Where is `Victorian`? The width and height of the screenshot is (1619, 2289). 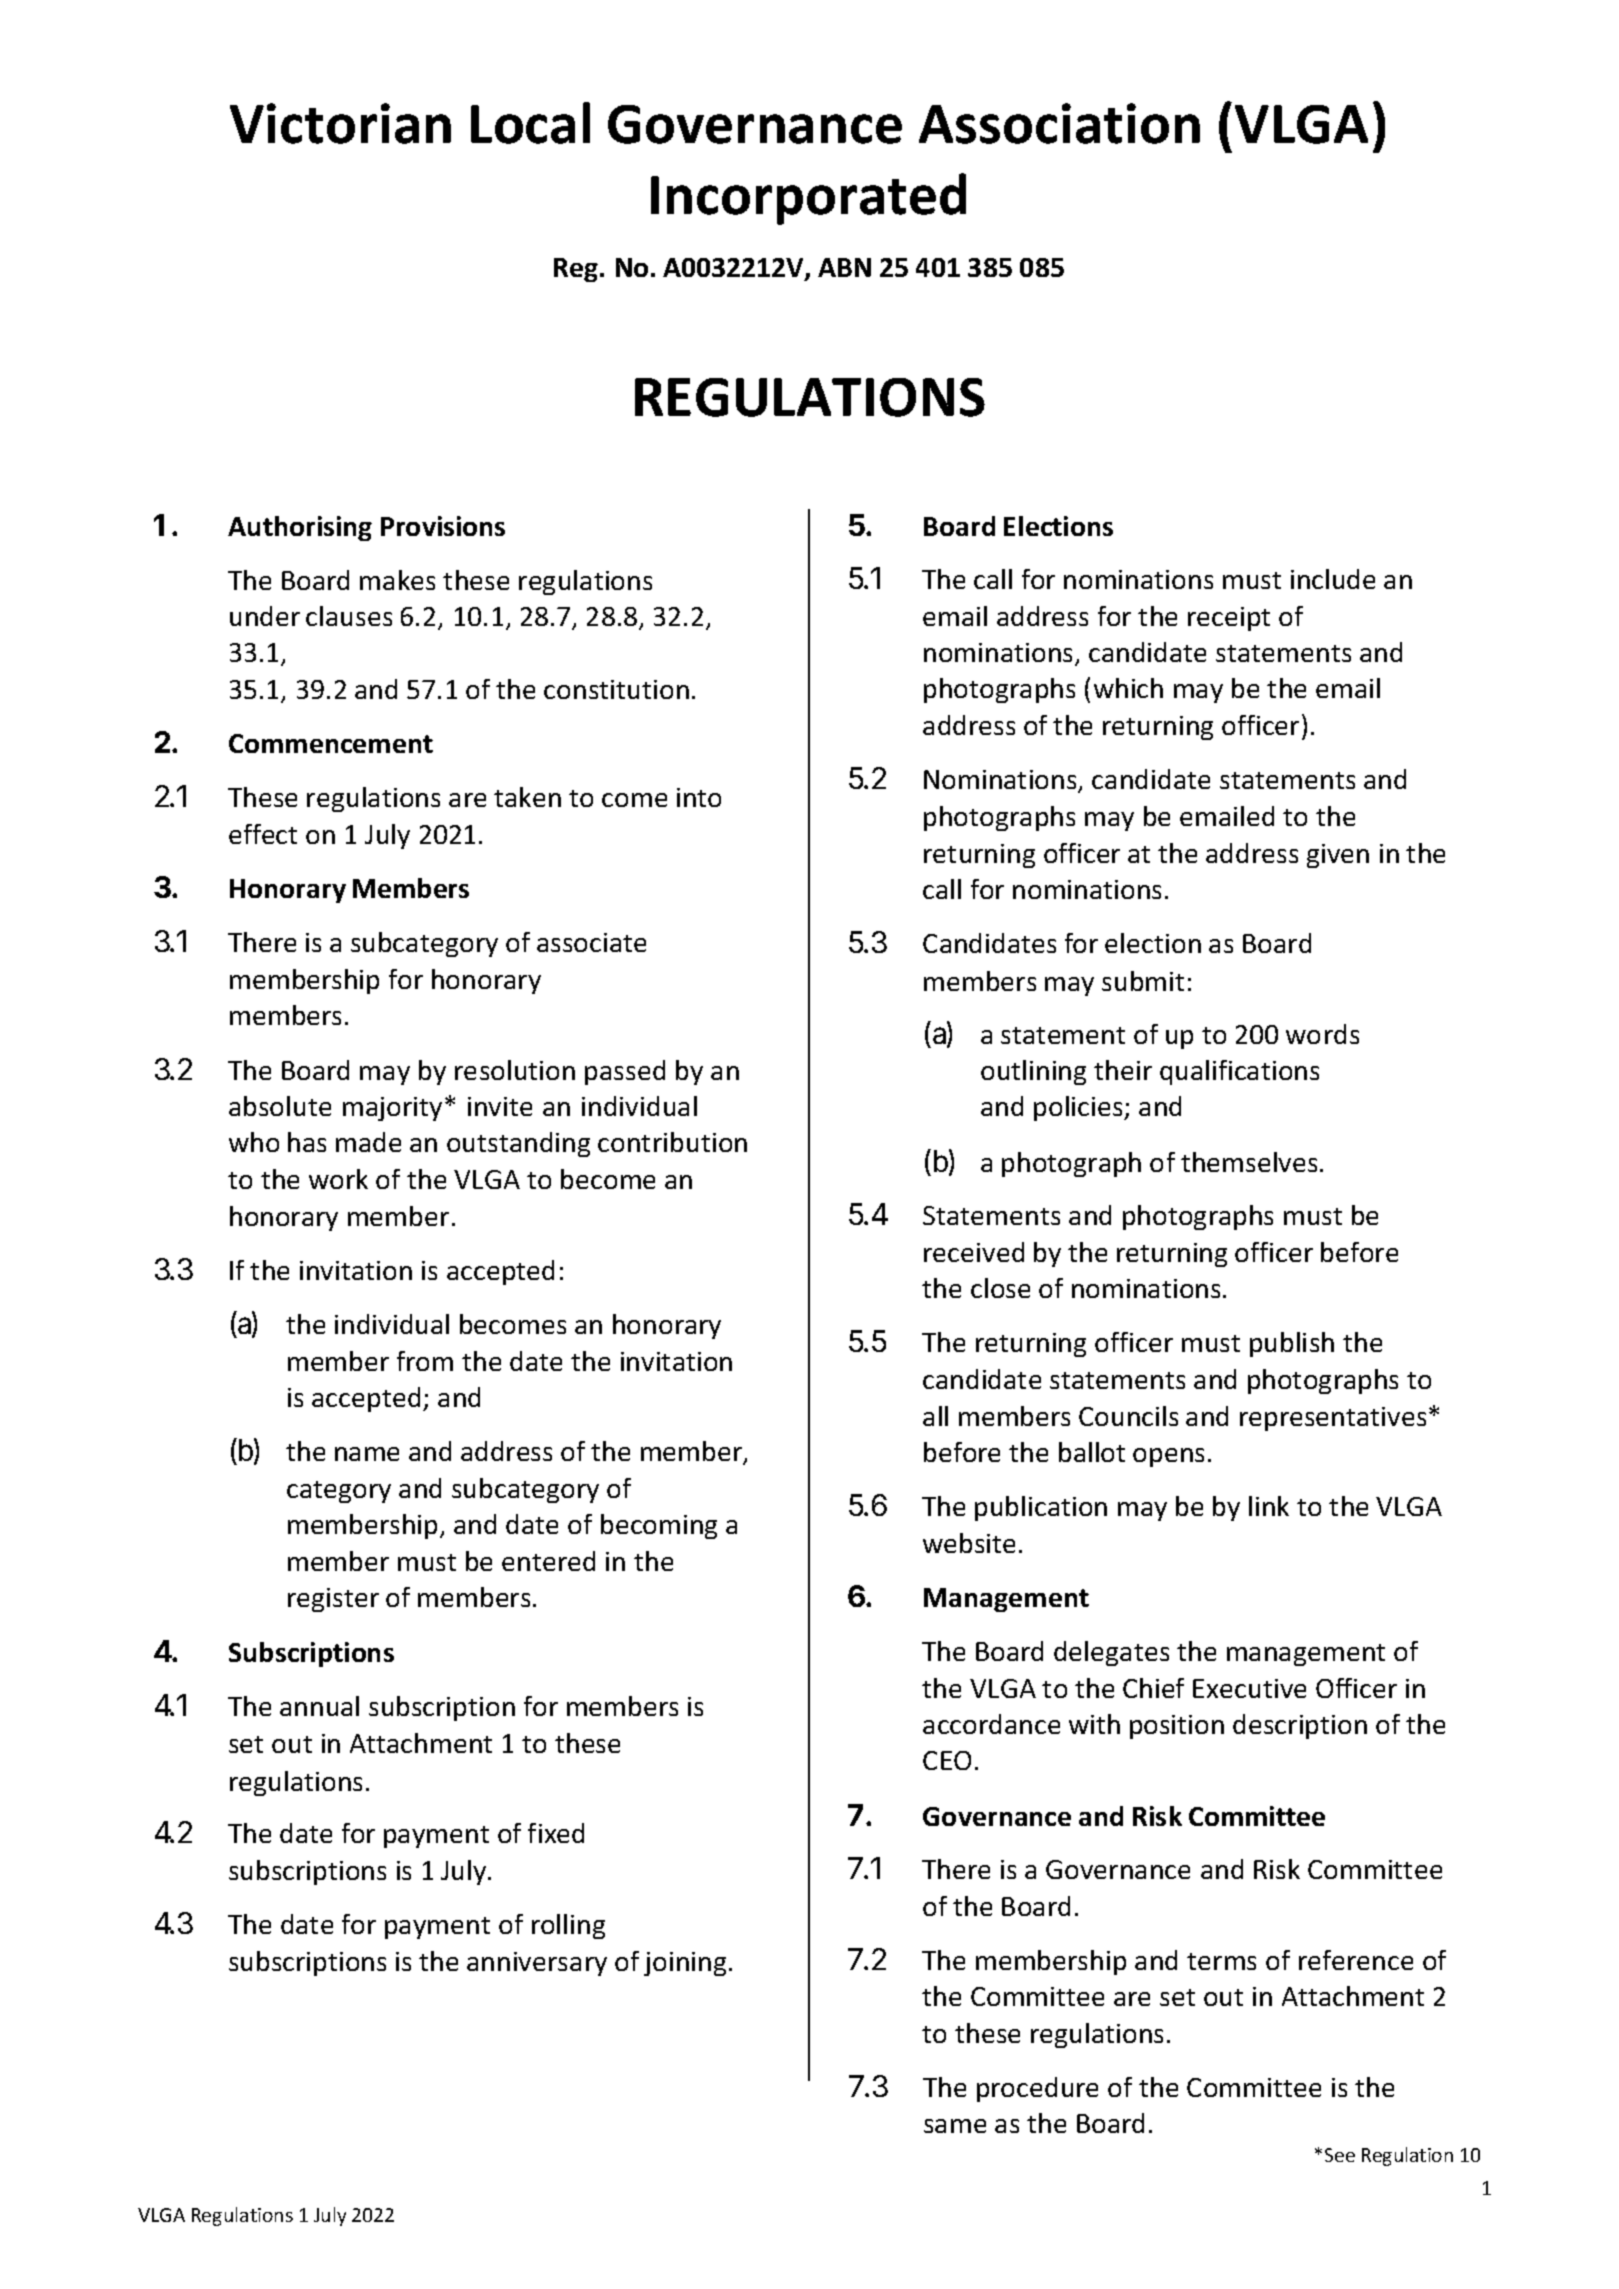 Victorian is located at coordinates (340, 123).
